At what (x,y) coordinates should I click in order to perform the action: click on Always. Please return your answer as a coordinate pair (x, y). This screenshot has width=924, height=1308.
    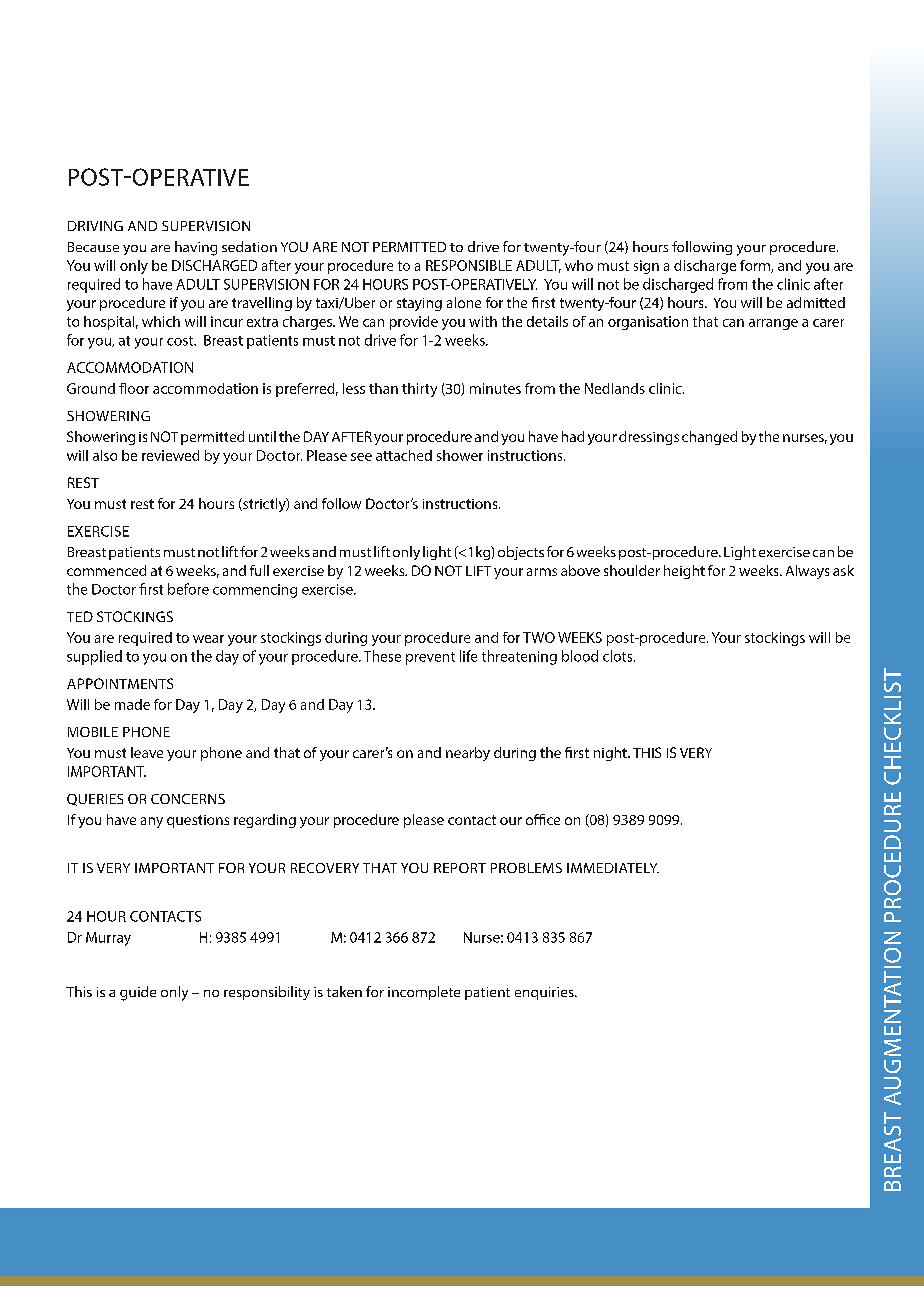
    Looking at the image, I should click on (807, 572).
